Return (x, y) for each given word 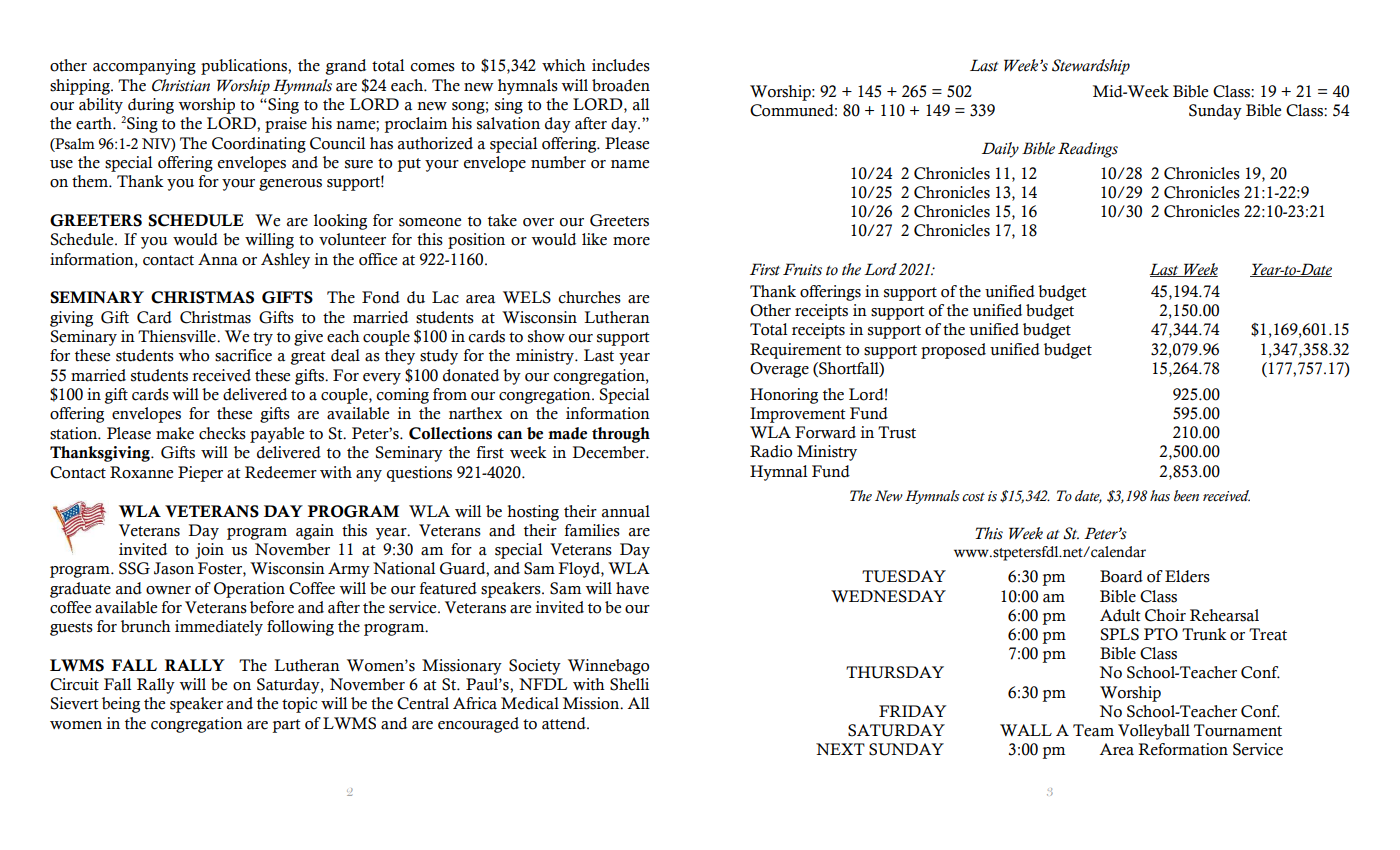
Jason (174, 568)
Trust (897, 432)
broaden (621, 85)
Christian (181, 85)
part (286, 726)
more (631, 241)
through (621, 435)
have (632, 588)
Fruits (802, 269)
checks (222, 433)
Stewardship (1091, 67)
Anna (218, 259)
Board (1121, 576)
